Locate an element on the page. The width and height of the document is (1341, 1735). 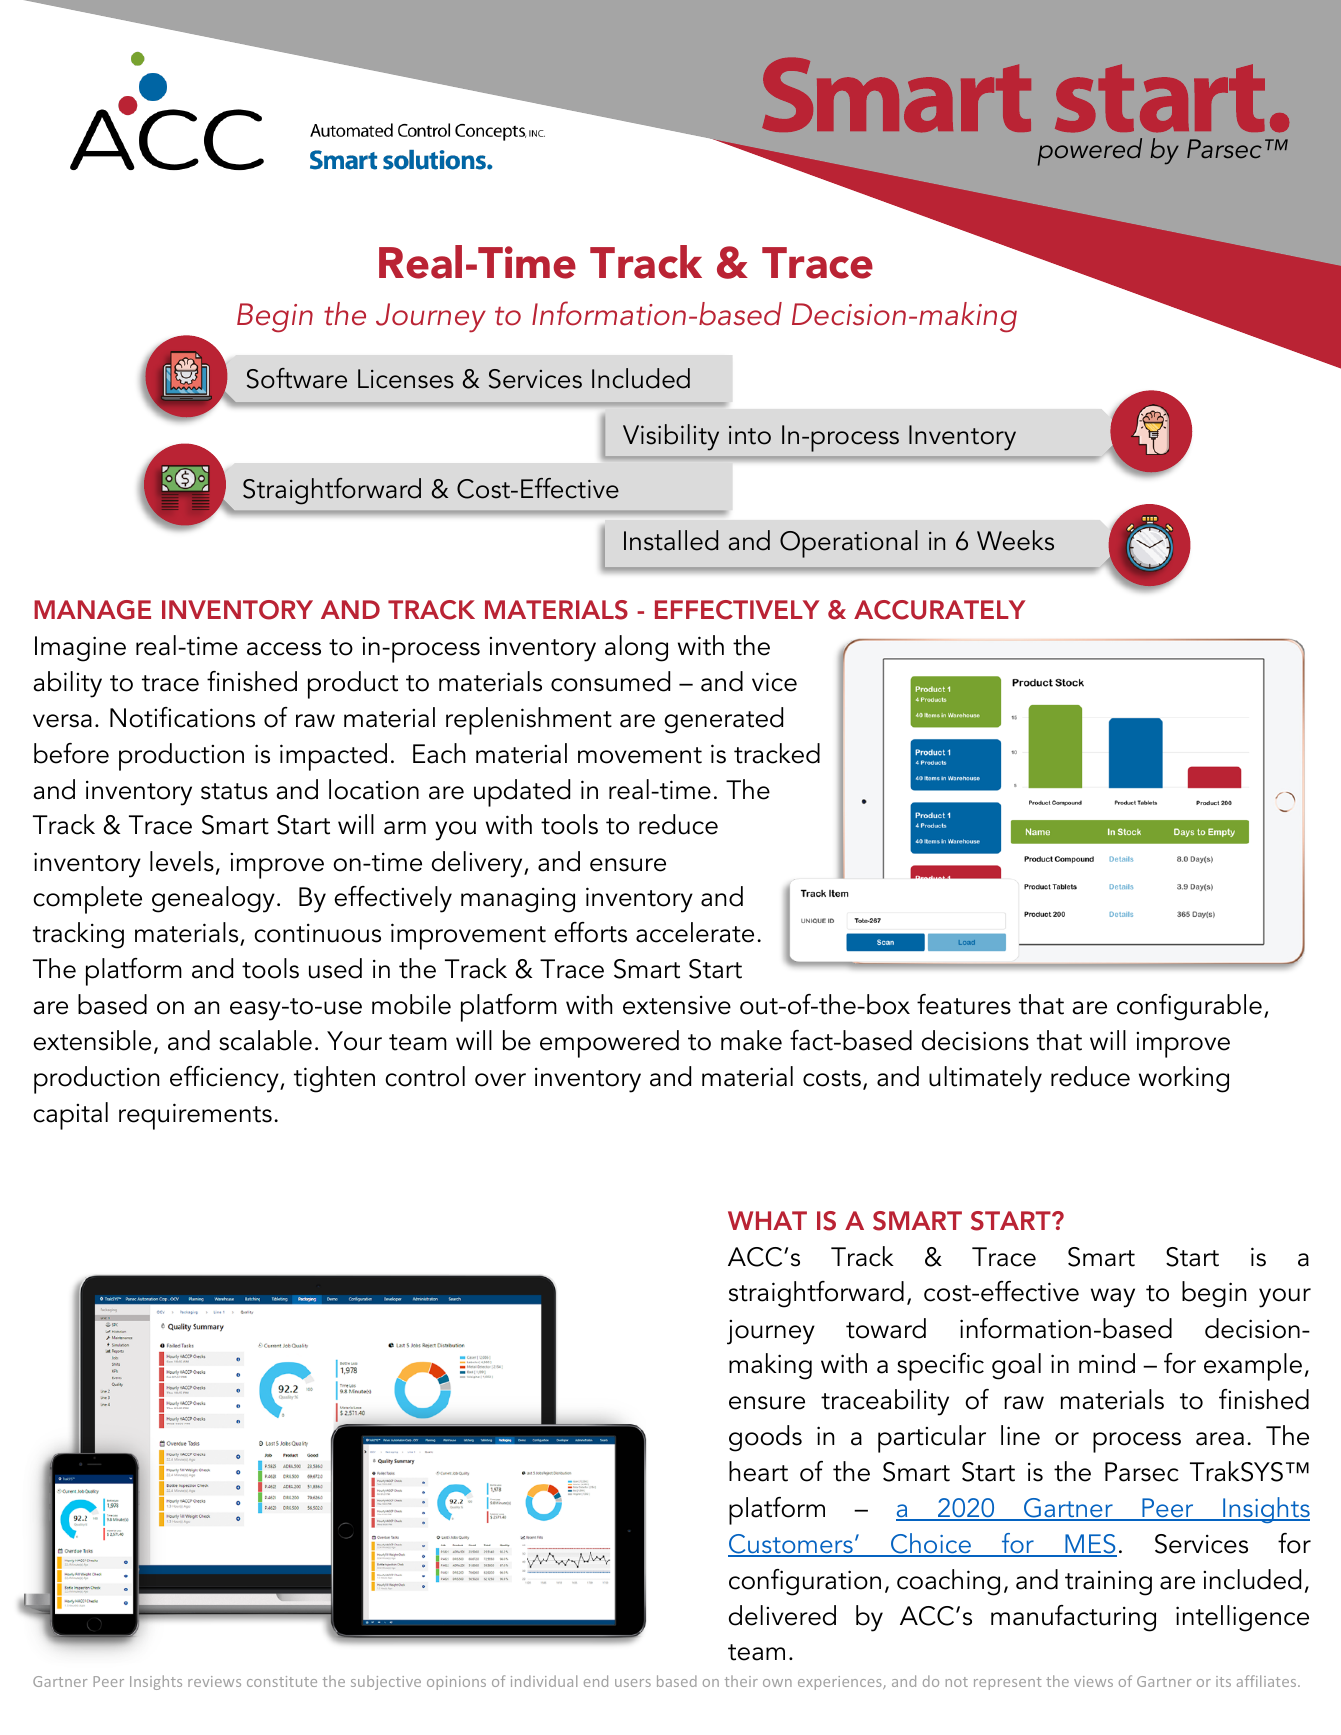
Visibility is located at coordinates (671, 437).
